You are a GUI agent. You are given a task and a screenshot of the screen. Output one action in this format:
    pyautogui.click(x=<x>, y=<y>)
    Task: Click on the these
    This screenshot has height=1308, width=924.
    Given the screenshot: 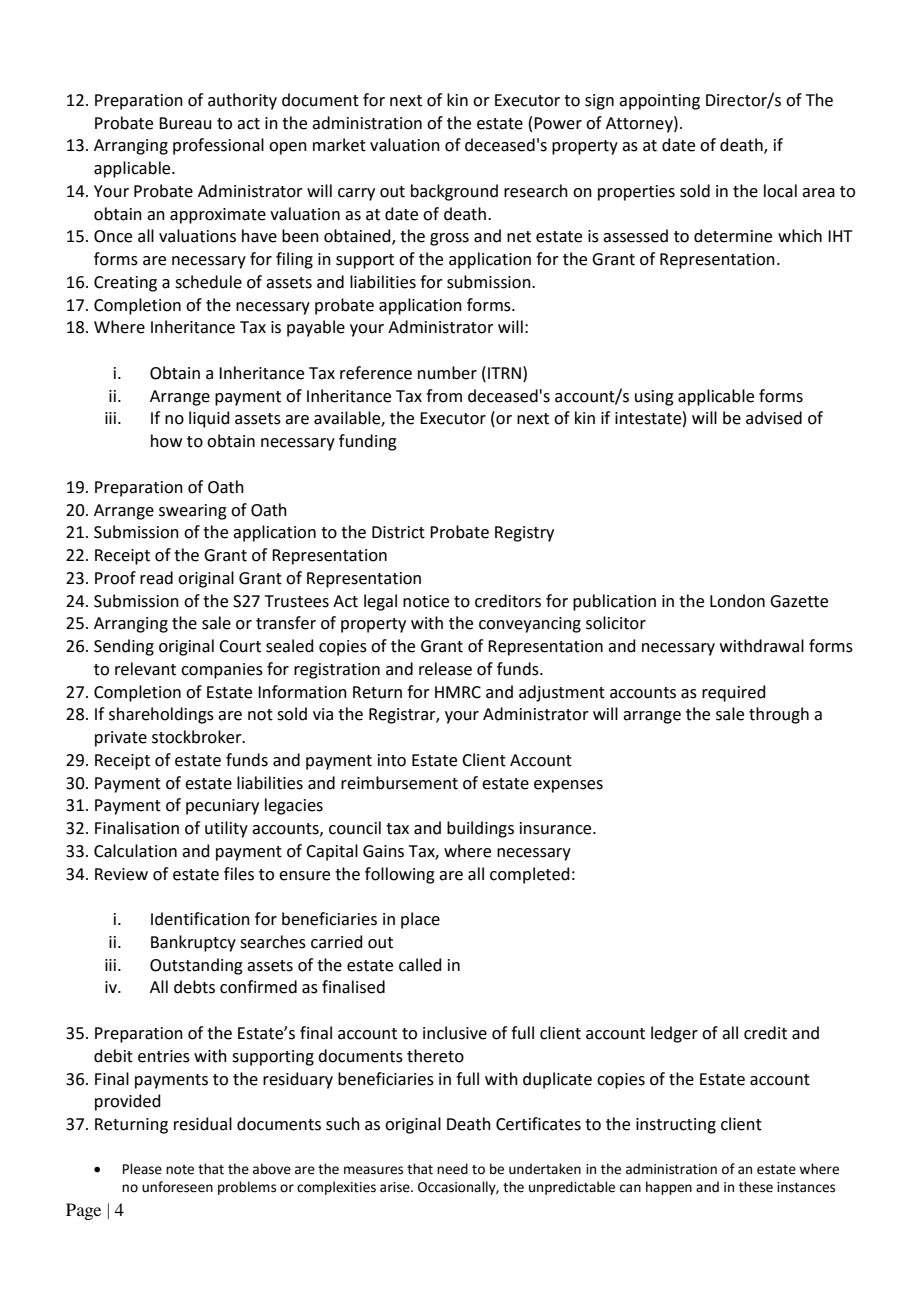 What is the action you would take?
    pyautogui.click(x=756, y=1187)
